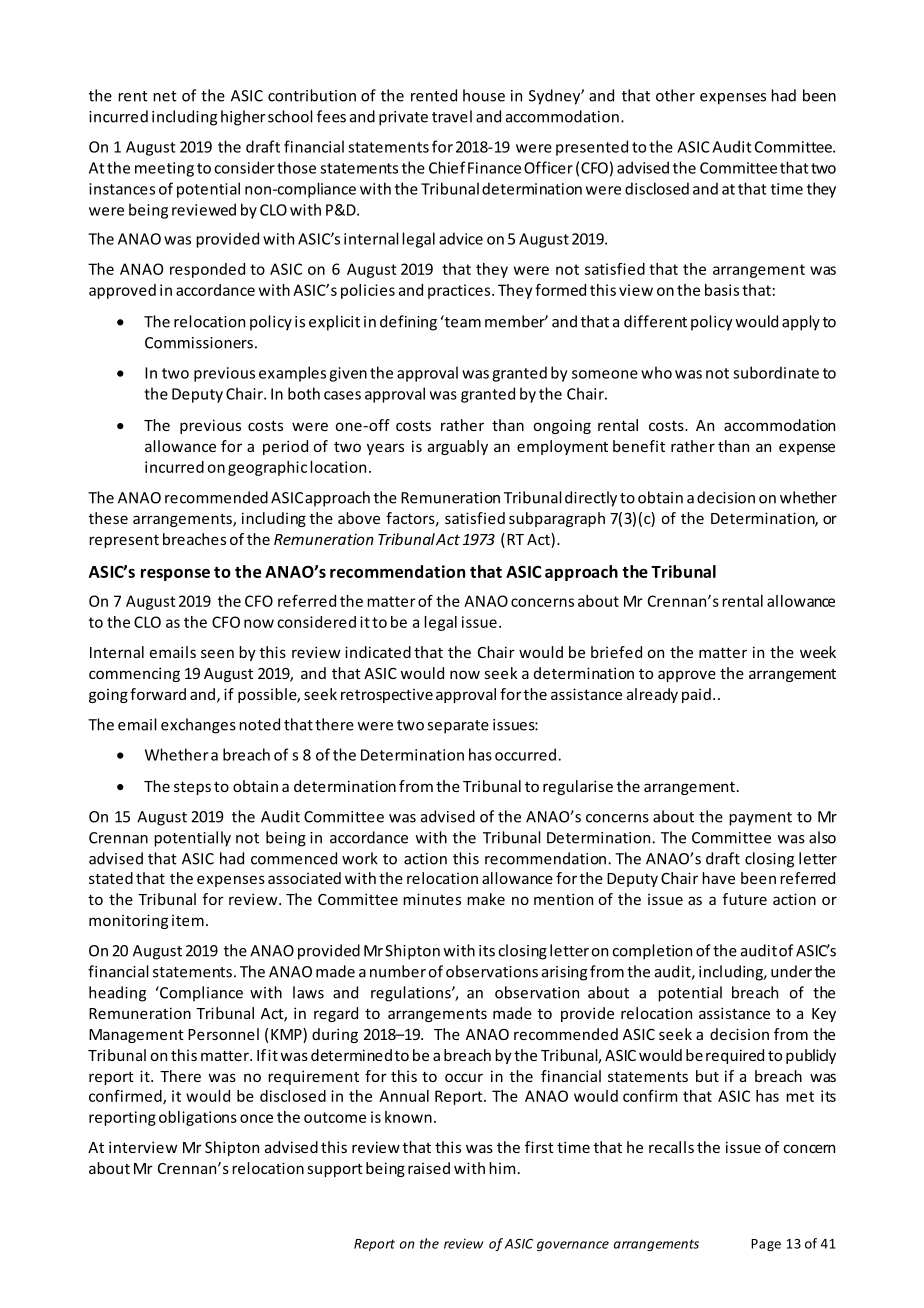  Describe the element at coordinates (198, 1118) in the screenshot. I see `obligations` at that location.
